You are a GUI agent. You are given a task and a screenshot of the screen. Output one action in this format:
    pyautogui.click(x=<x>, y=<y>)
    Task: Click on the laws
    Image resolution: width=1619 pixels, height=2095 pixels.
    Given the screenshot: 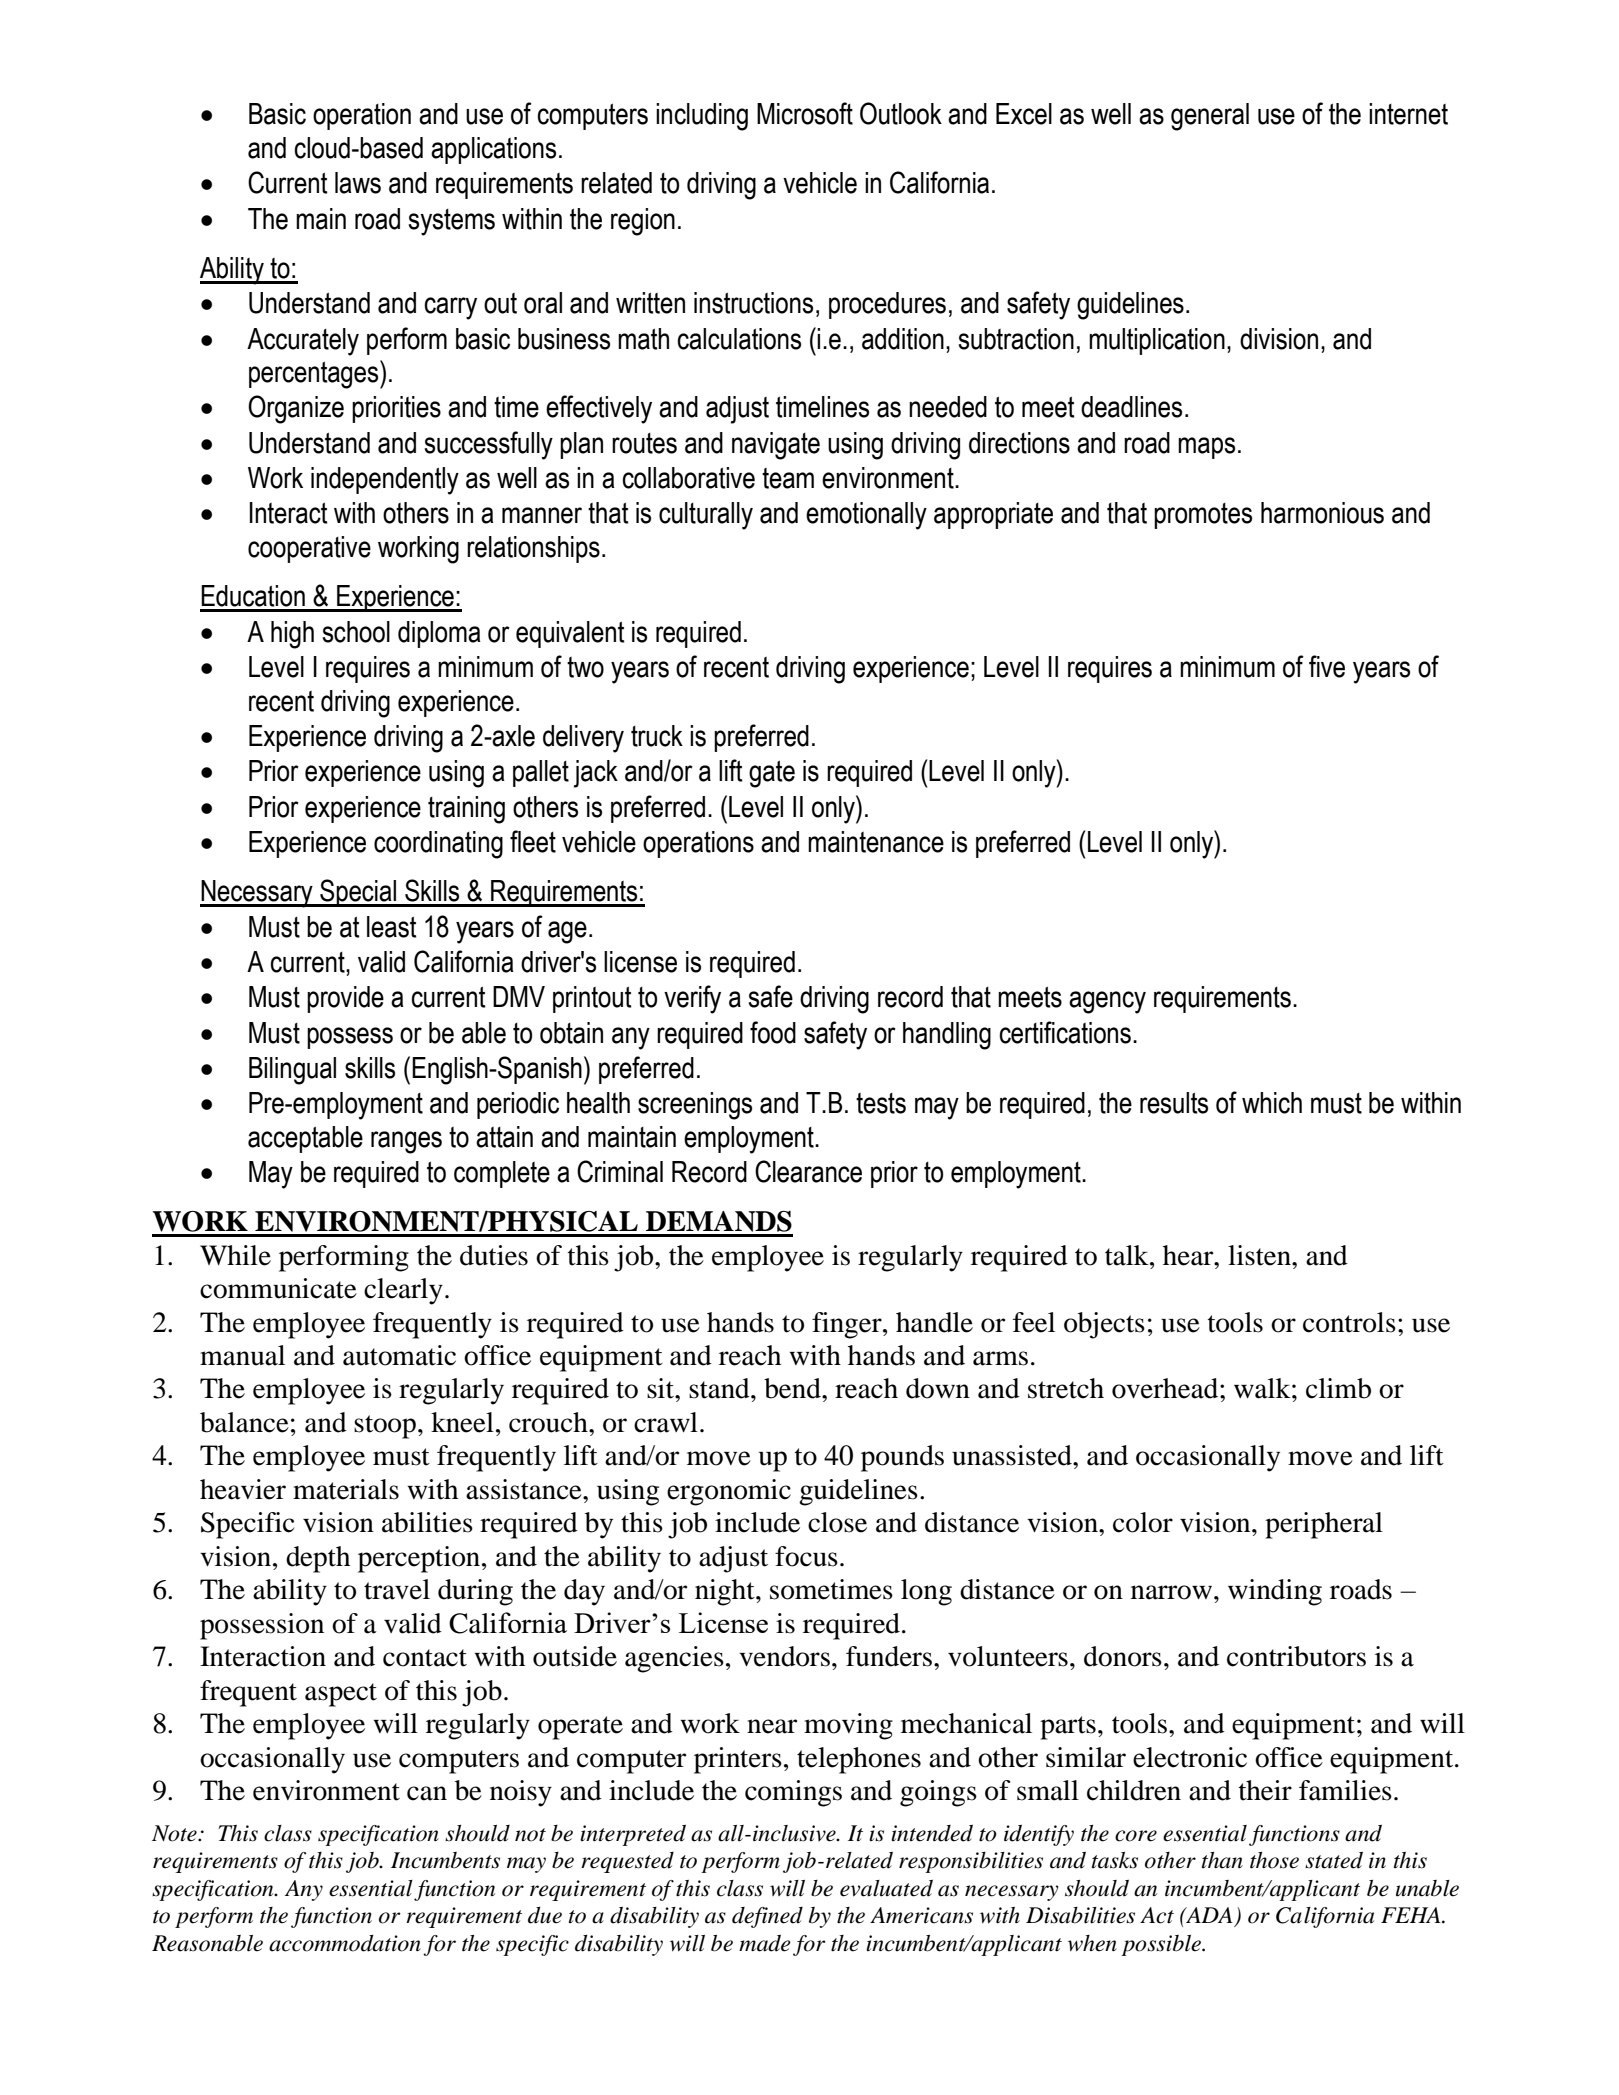 What is the action you would take?
    pyautogui.click(x=358, y=183)
